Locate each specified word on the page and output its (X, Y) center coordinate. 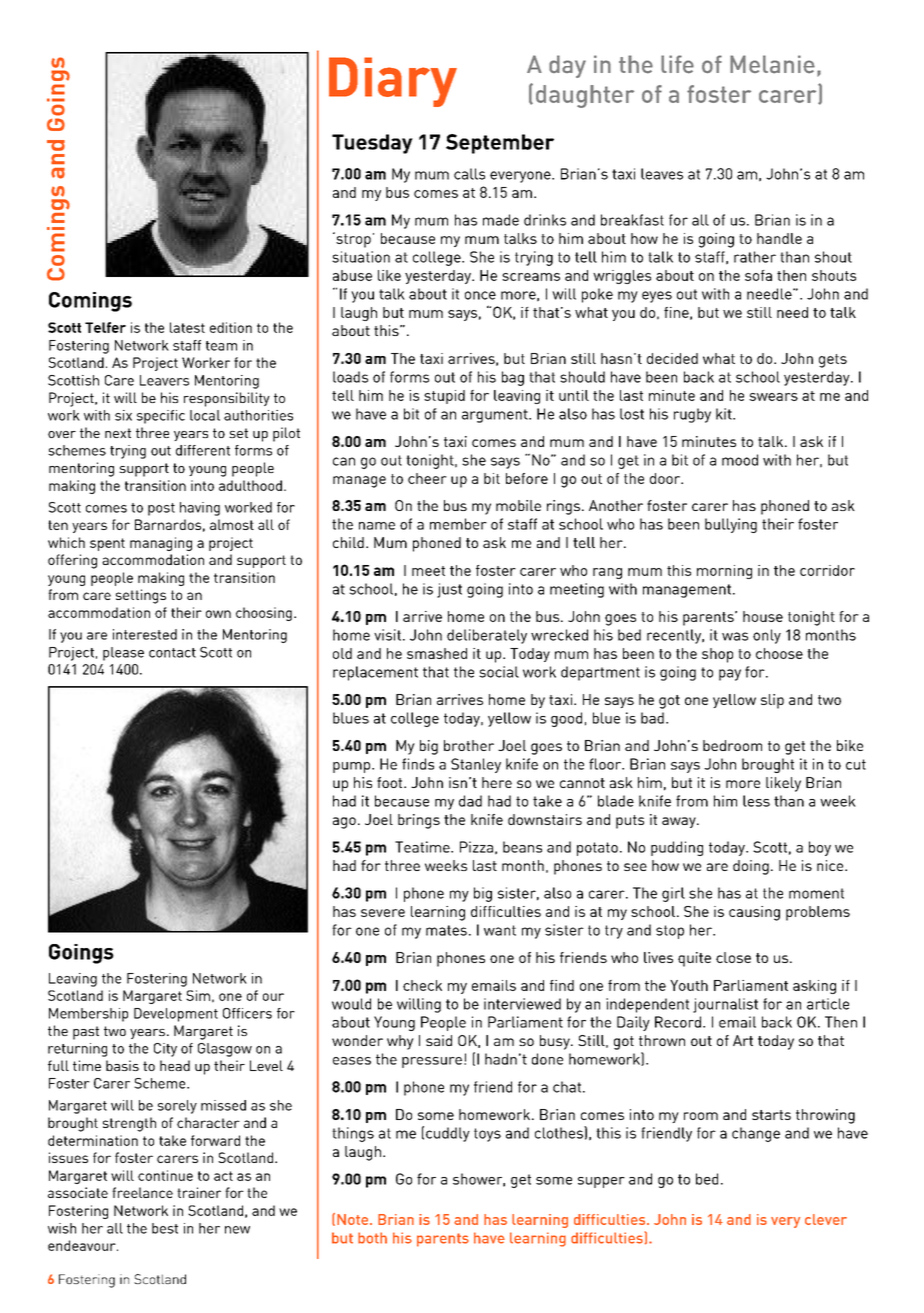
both (372, 1238)
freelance (142, 1192)
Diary (393, 82)
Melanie (772, 64)
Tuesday (372, 144)
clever (826, 1219)
